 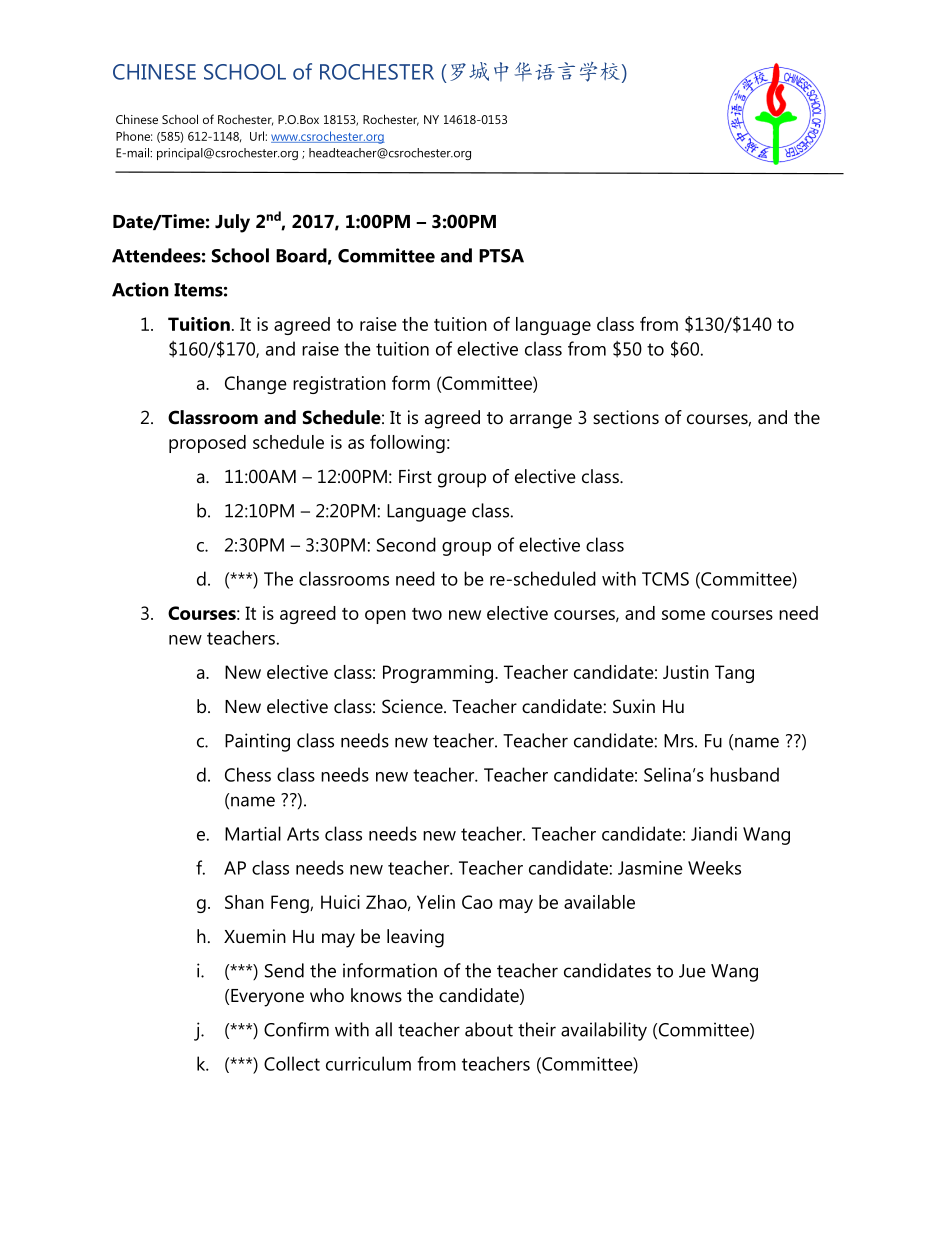 I want to click on July, so click(x=232, y=223).
